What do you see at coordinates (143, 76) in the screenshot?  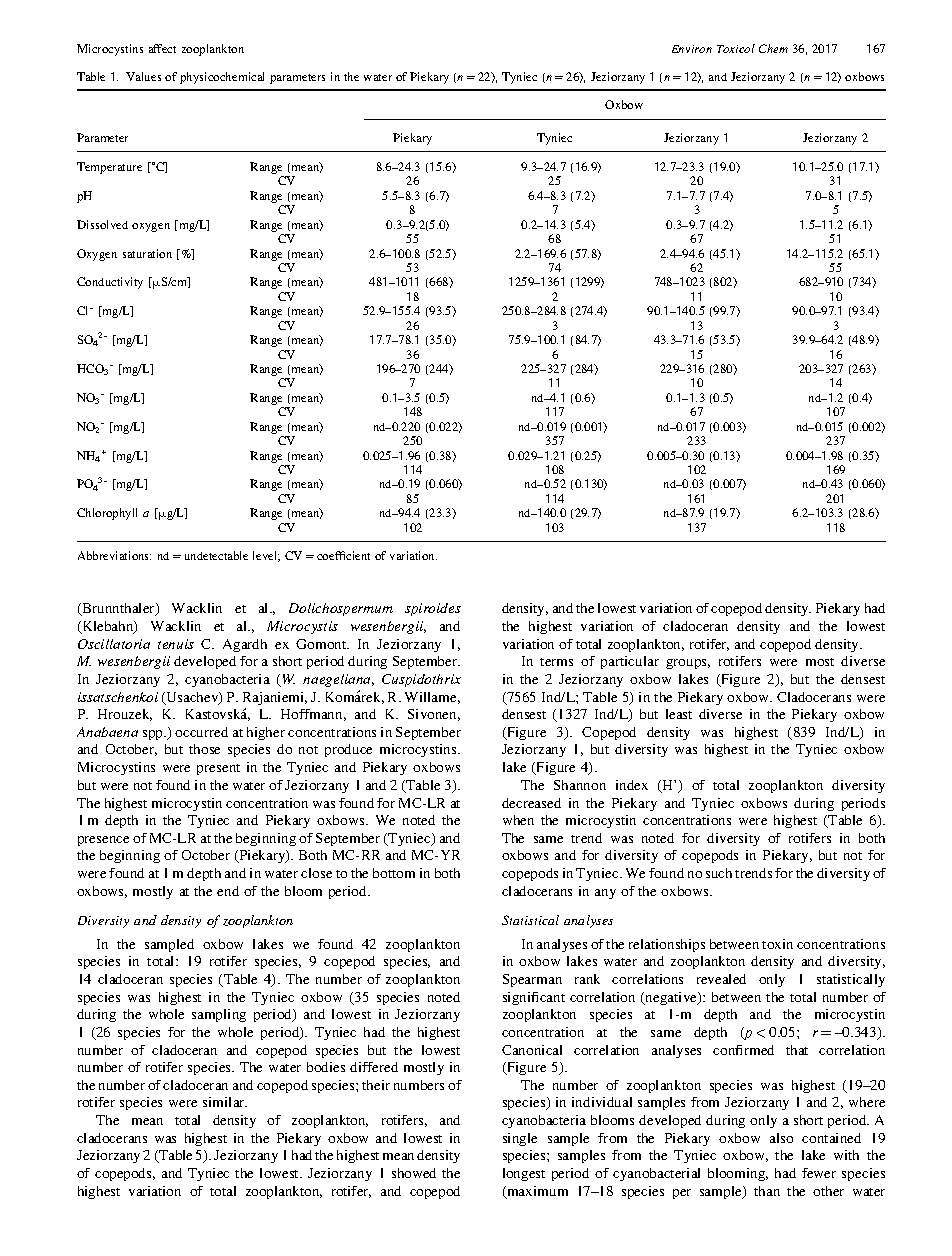 I see `Values` at bounding box center [143, 76].
